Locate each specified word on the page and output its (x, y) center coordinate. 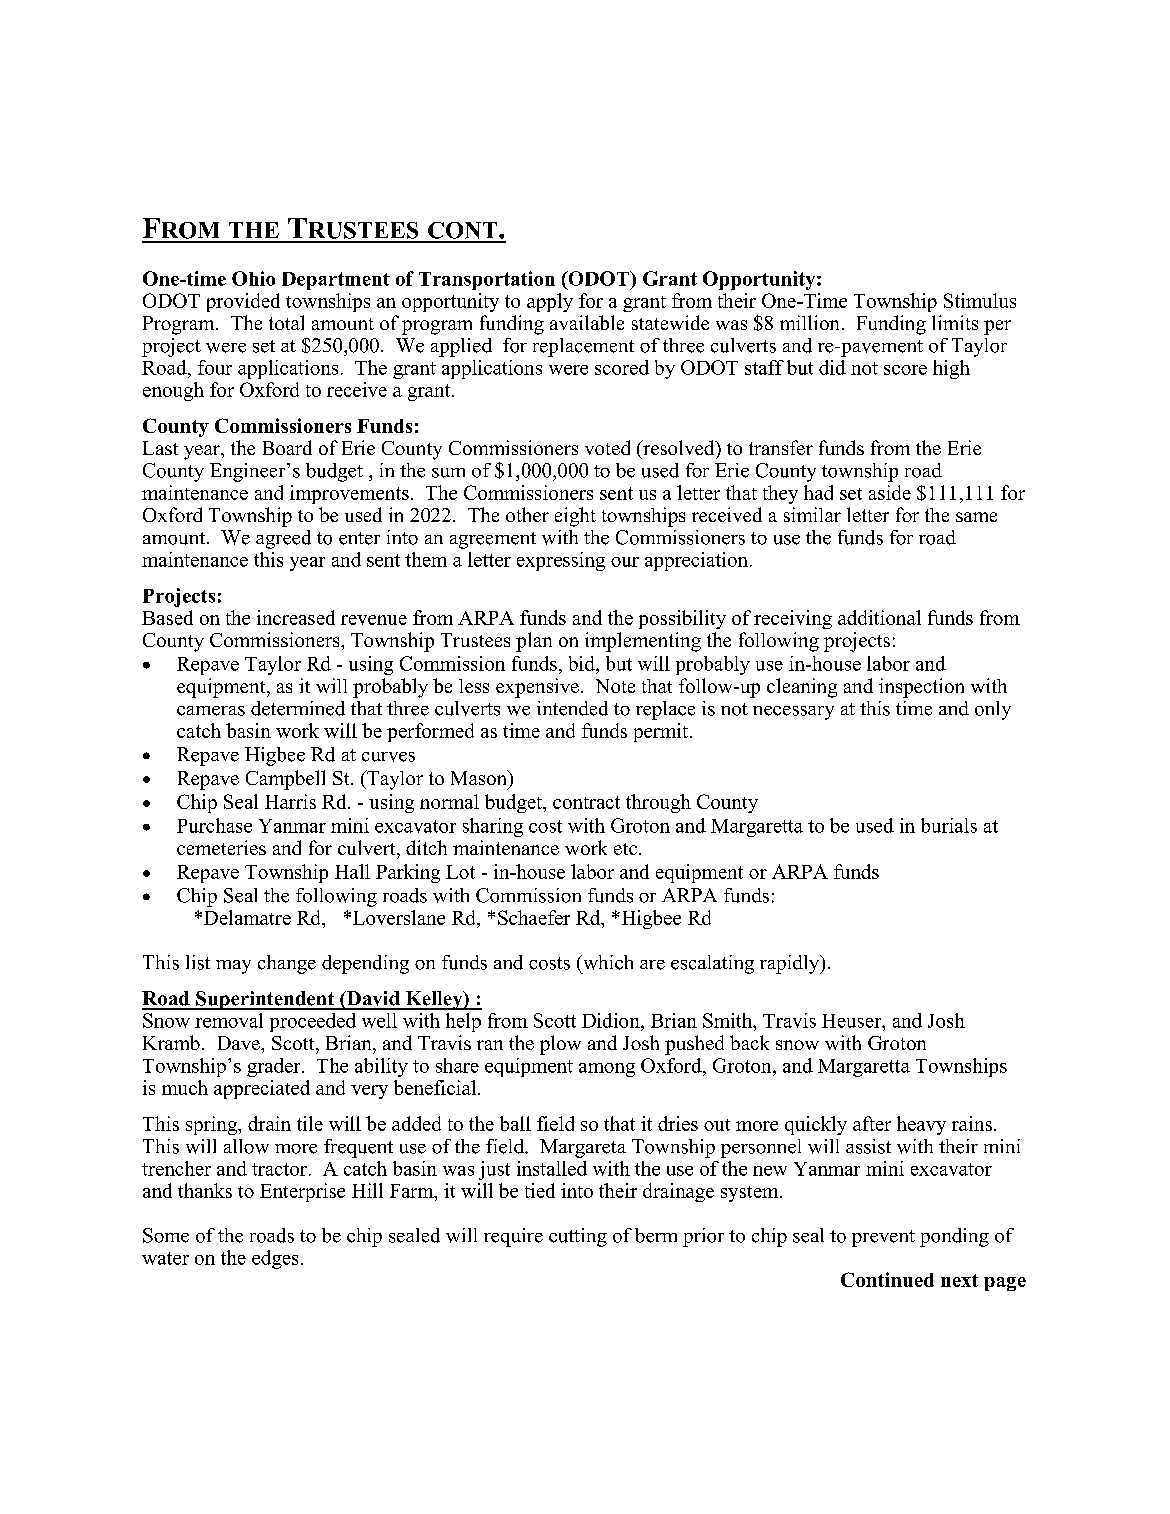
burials (949, 825)
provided (243, 302)
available (587, 322)
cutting (578, 1237)
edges (275, 1259)
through (658, 803)
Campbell (285, 780)
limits (955, 322)
